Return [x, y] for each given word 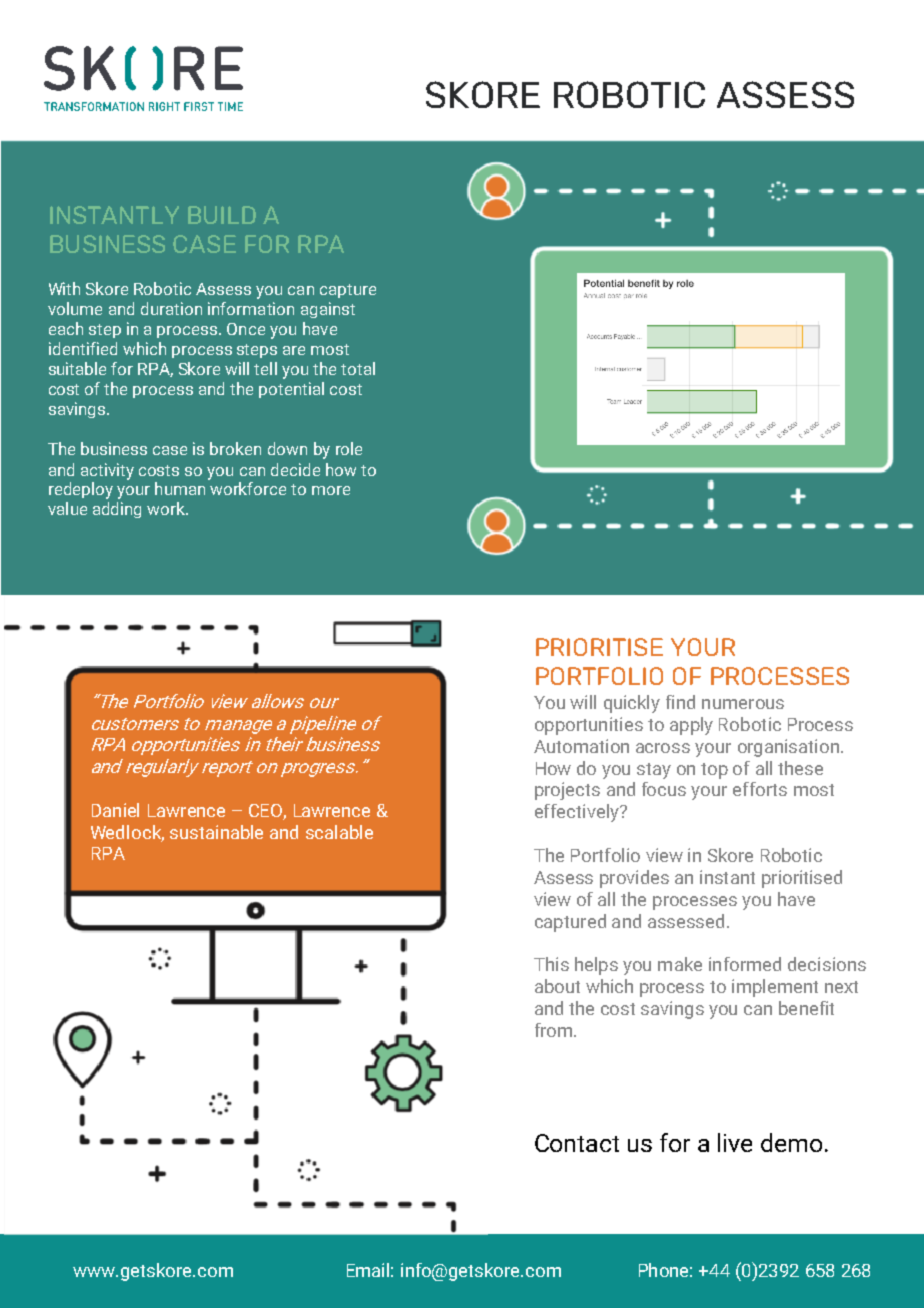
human [180, 488]
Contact [577, 1143]
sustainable [216, 832]
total [358, 368]
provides [634, 879]
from [555, 1030]
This [551, 964]
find [680, 702]
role [349, 448]
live [735, 1142]
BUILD [222, 215]
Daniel [115, 810]
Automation [581, 746]
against [328, 310]
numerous [743, 704]
